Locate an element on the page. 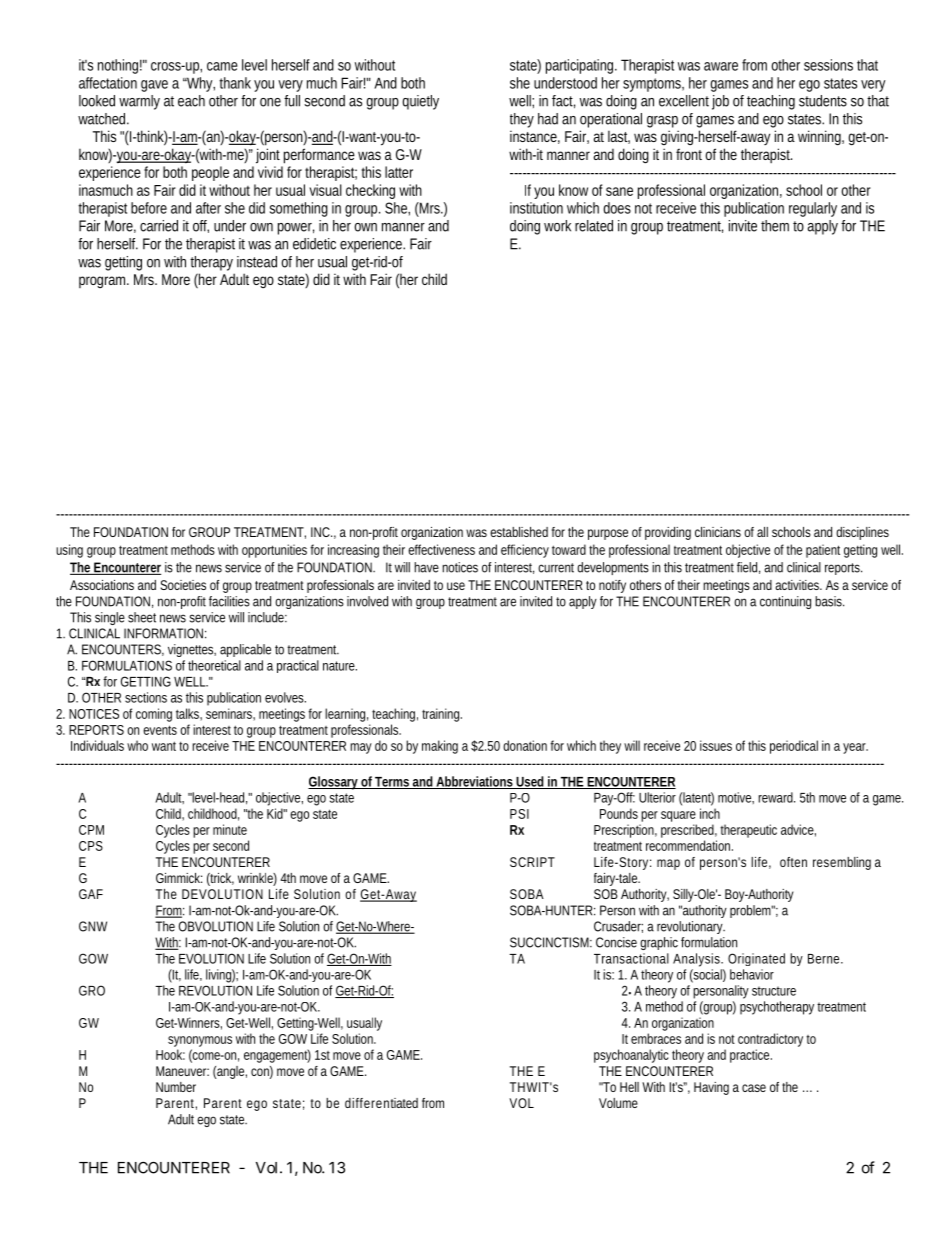  have is located at coordinates (426, 567).
